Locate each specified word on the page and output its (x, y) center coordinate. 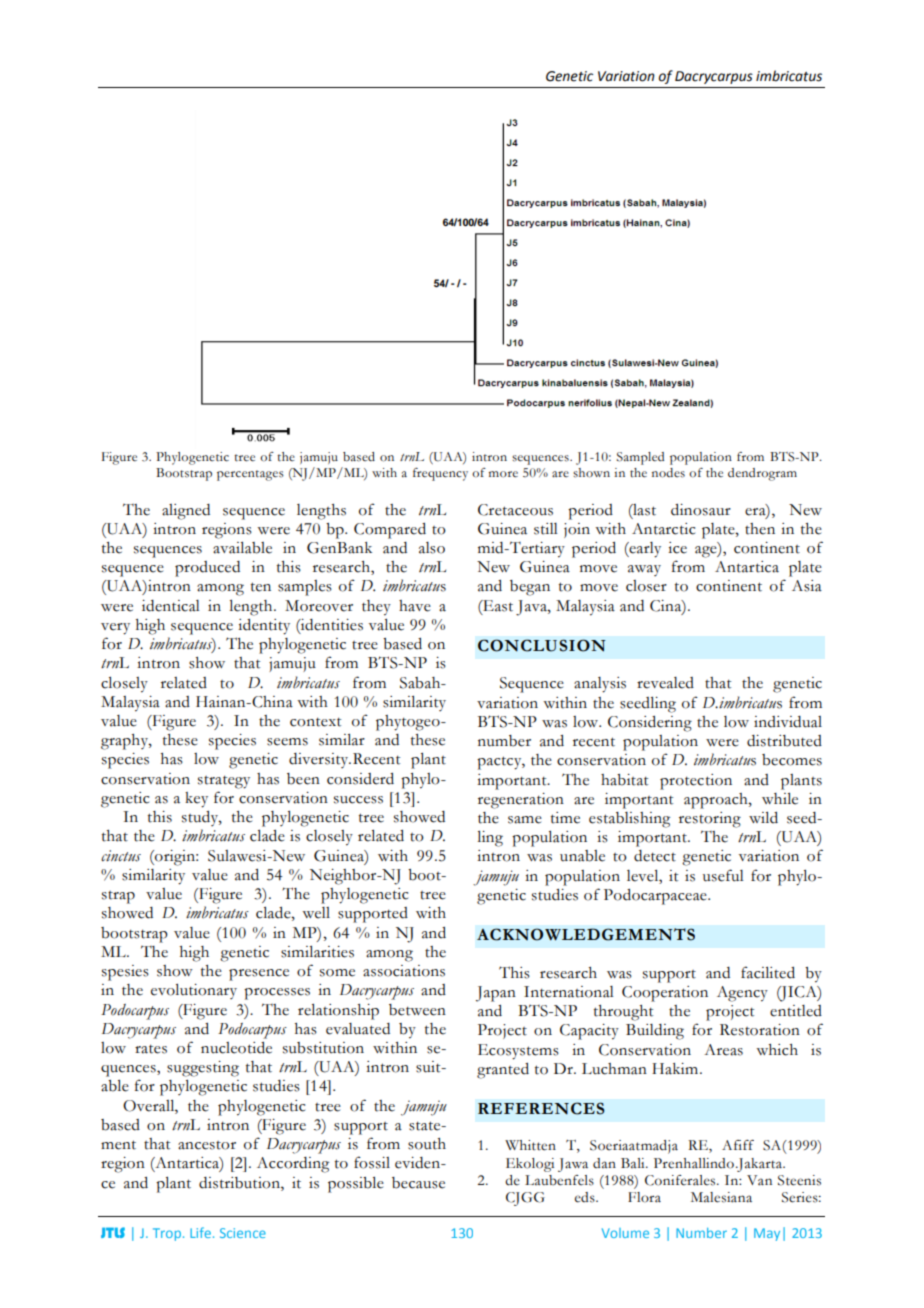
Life (200, 1232)
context (315, 722)
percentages (250, 475)
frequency (440, 474)
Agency (742, 994)
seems (287, 742)
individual (788, 722)
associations (404, 971)
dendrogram (762, 474)
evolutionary (194, 991)
